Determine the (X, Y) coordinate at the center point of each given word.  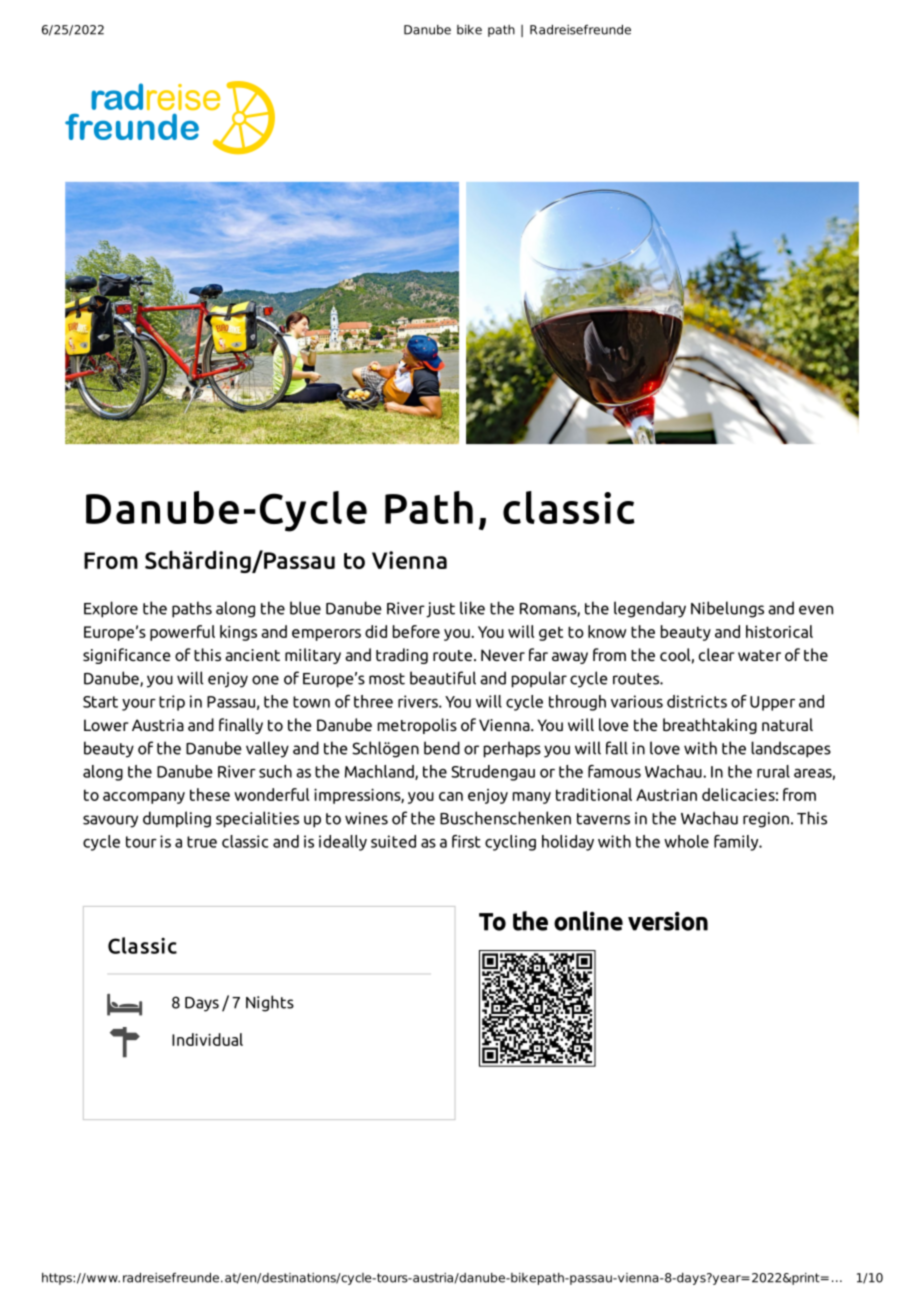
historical (779, 631)
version (668, 921)
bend (442, 748)
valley (267, 749)
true (202, 842)
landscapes (791, 749)
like (472, 608)
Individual (207, 1039)
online (588, 921)
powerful (182, 633)
